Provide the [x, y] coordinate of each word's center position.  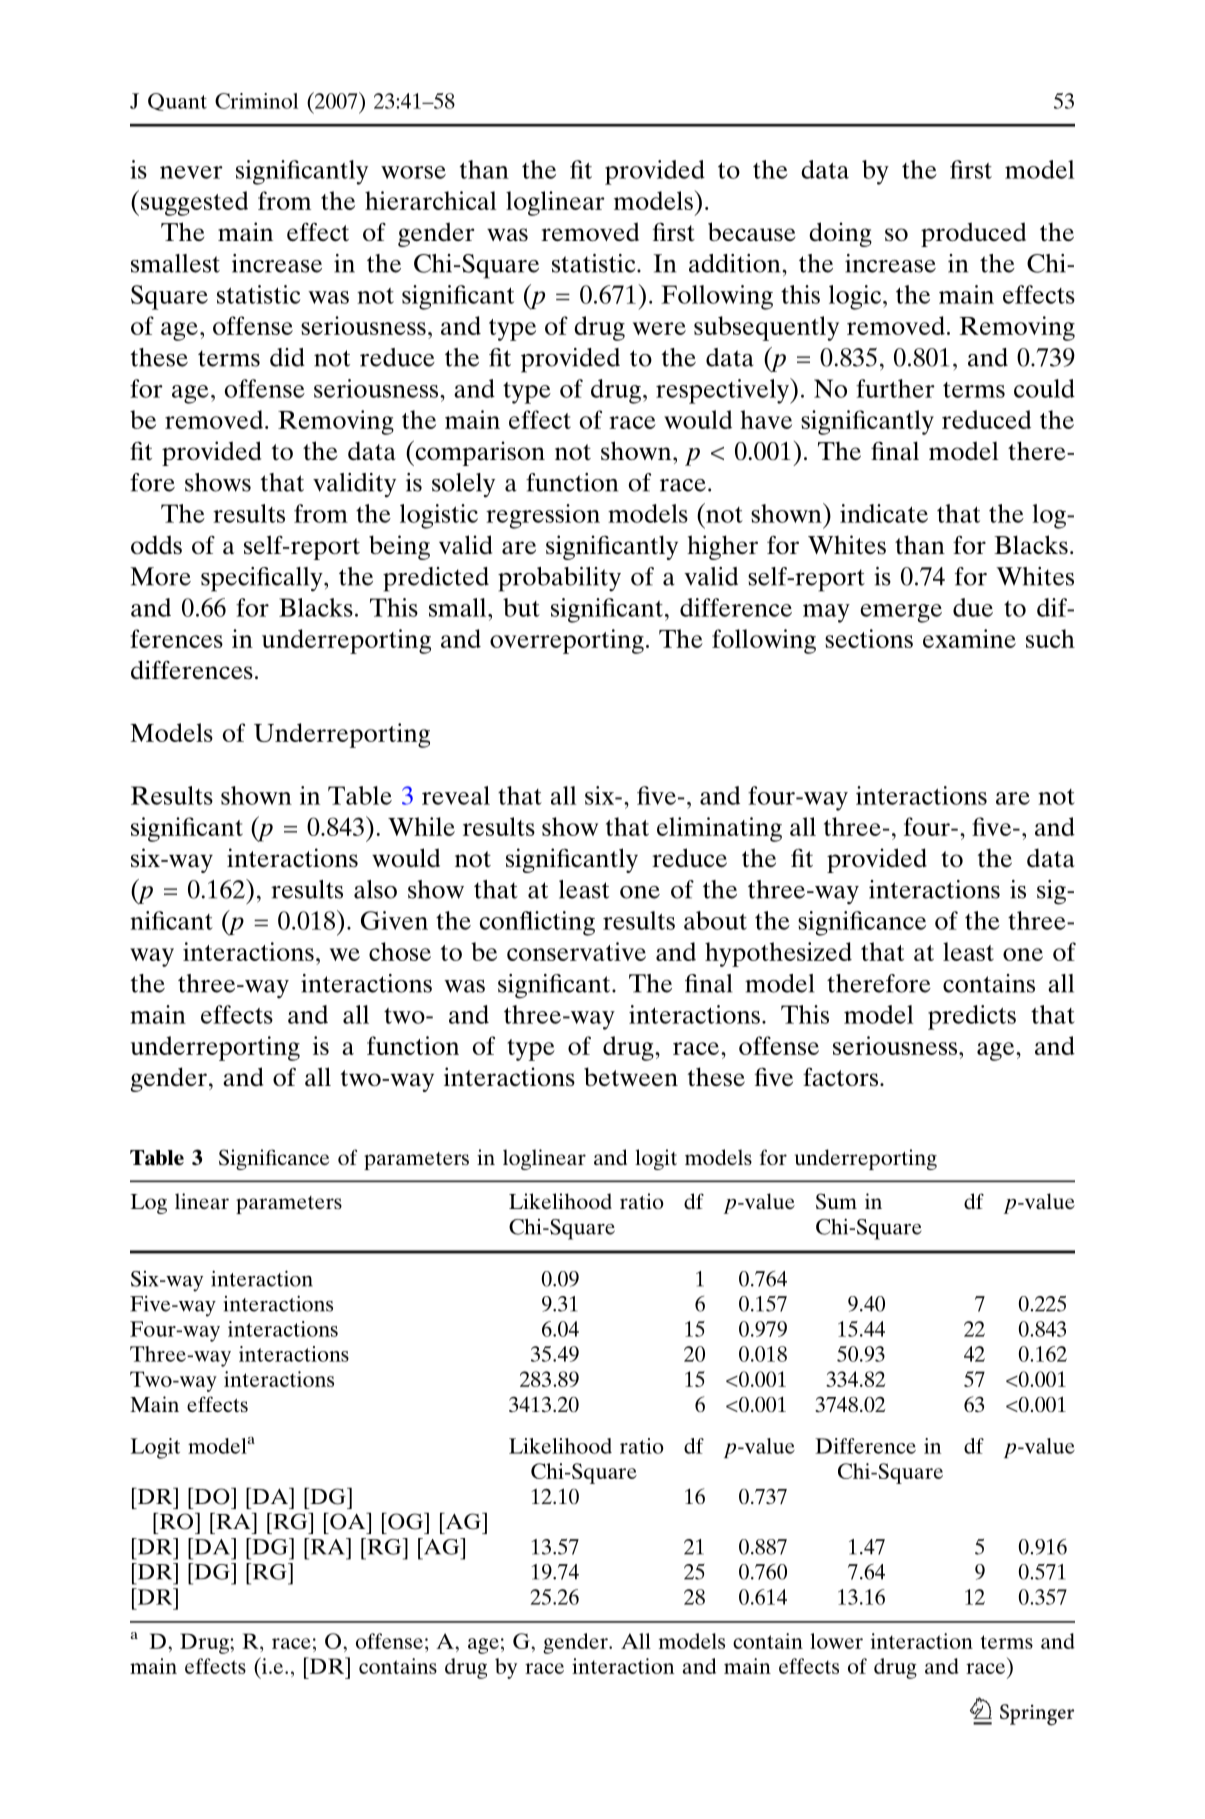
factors [840, 1077]
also [375, 889]
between [631, 1076]
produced [973, 234]
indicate [884, 513]
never [191, 172]
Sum [836, 1201]
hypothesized [778, 954]
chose [400, 951]
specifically [263, 579]
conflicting [537, 923]
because [751, 232]
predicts [972, 1017]
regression [543, 516]
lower [836, 1641]
